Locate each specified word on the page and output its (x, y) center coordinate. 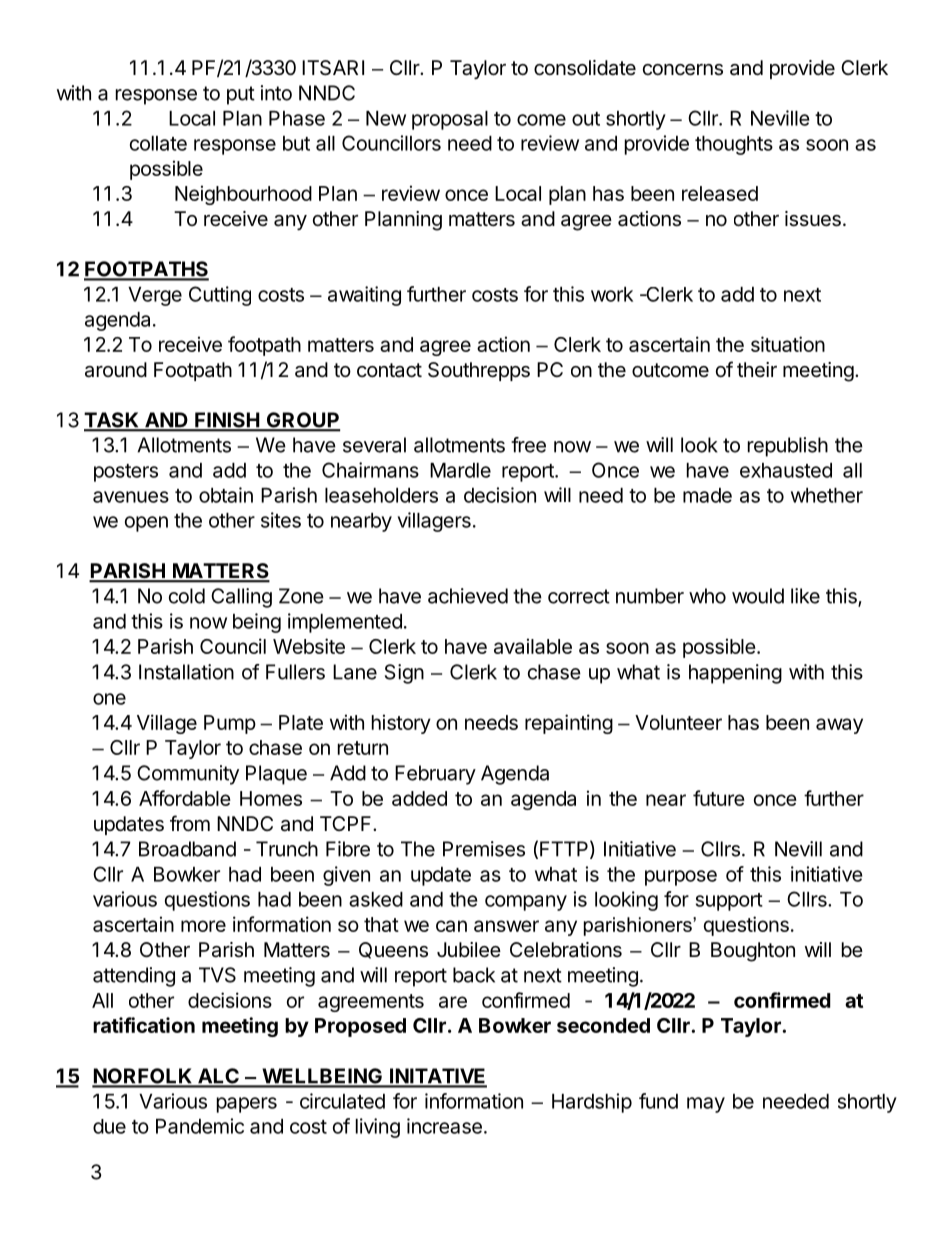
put (241, 95)
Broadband (187, 849)
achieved (468, 596)
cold (187, 596)
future (719, 798)
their (757, 369)
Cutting (220, 296)
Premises (484, 849)
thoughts (734, 145)
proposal (450, 120)
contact (389, 370)
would (758, 596)
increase (444, 1126)
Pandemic (200, 1126)
